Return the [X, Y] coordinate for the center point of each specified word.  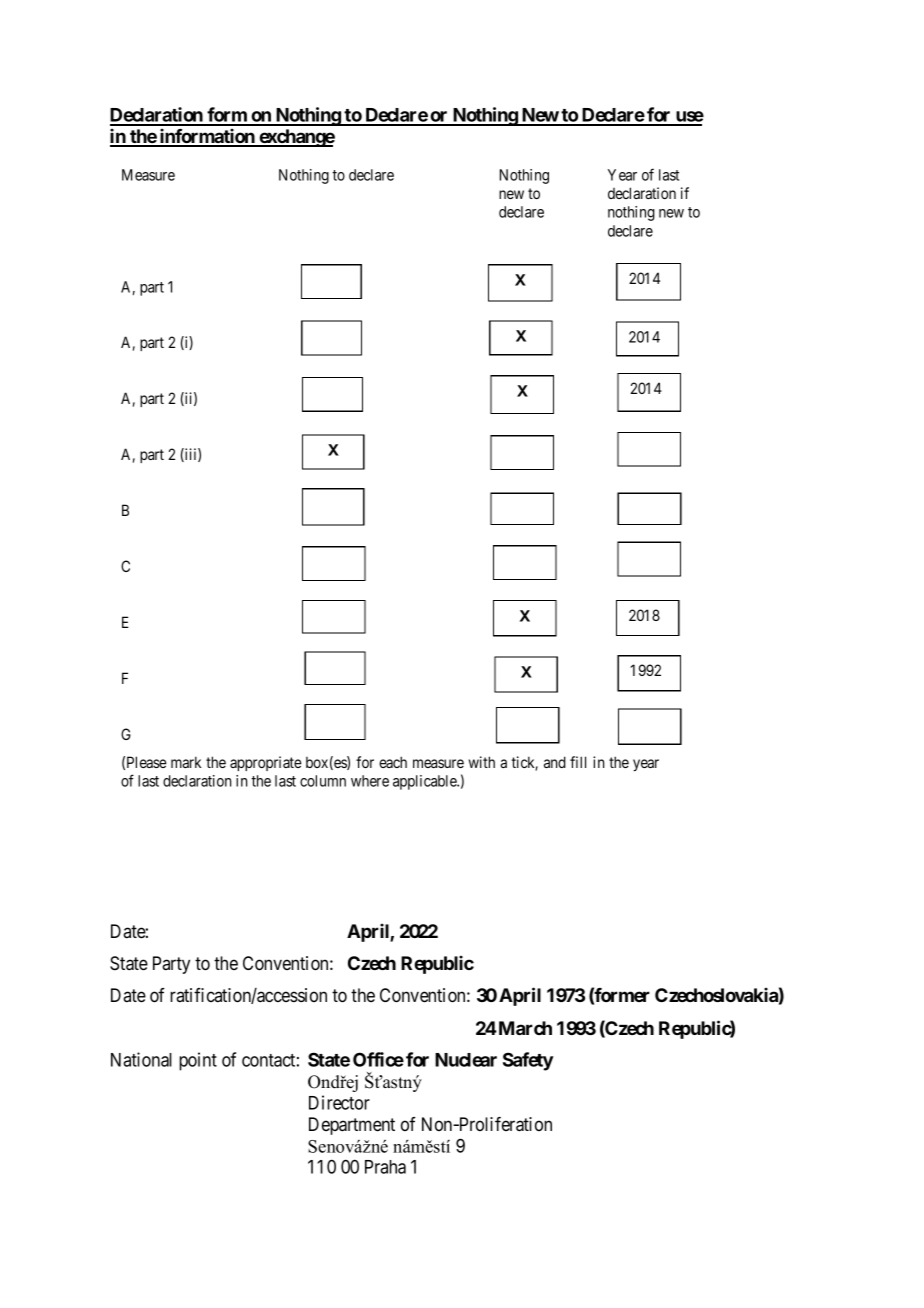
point [198, 1061]
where [370, 781]
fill [578, 762]
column [323, 781]
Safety [528, 1061]
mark [186, 762]
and [555, 762]
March [524, 1028]
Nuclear [466, 1060]
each [393, 762]
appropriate [266, 763]
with [482, 762]
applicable [425, 782]
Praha [385, 1167]
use [689, 118]
